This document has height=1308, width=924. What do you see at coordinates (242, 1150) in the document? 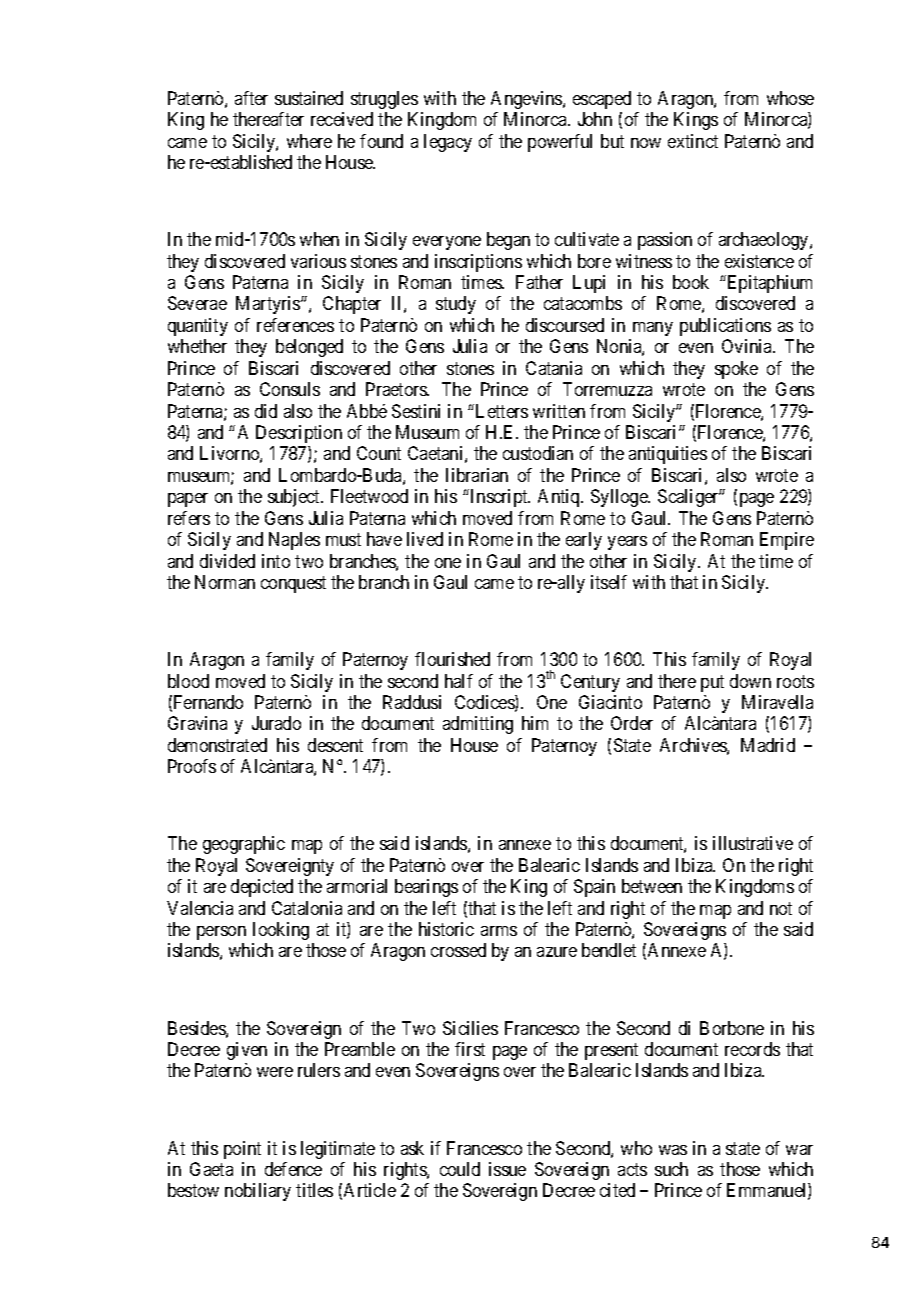
I see `point` at bounding box center [242, 1150].
